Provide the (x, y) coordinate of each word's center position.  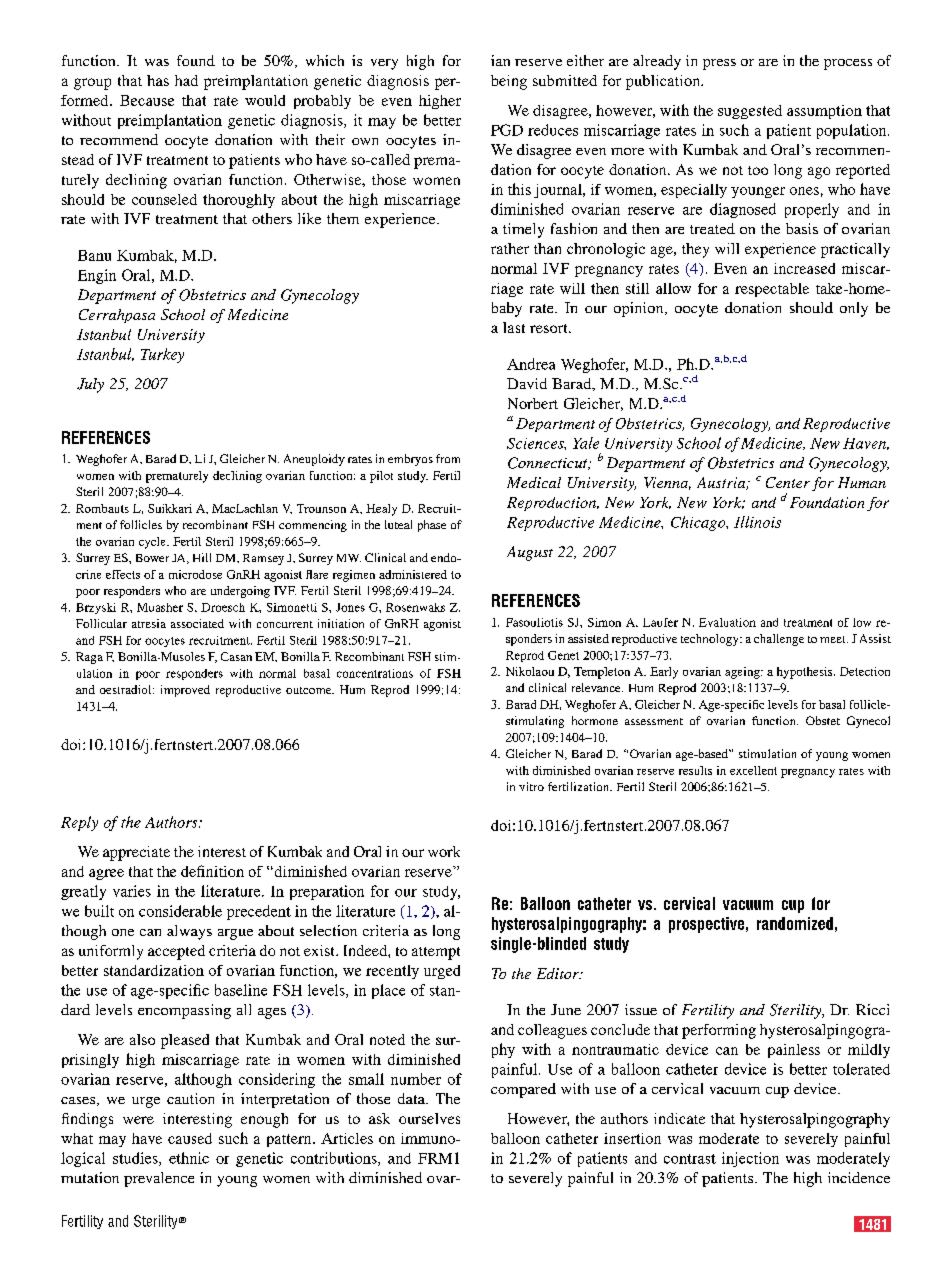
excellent (753, 770)
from (448, 458)
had (186, 80)
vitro (531, 786)
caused (190, 1138)
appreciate (136, 853)
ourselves (429, 1118)
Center (788, 482)
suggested (750, 112)
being (509, 82)
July (90, 385)
